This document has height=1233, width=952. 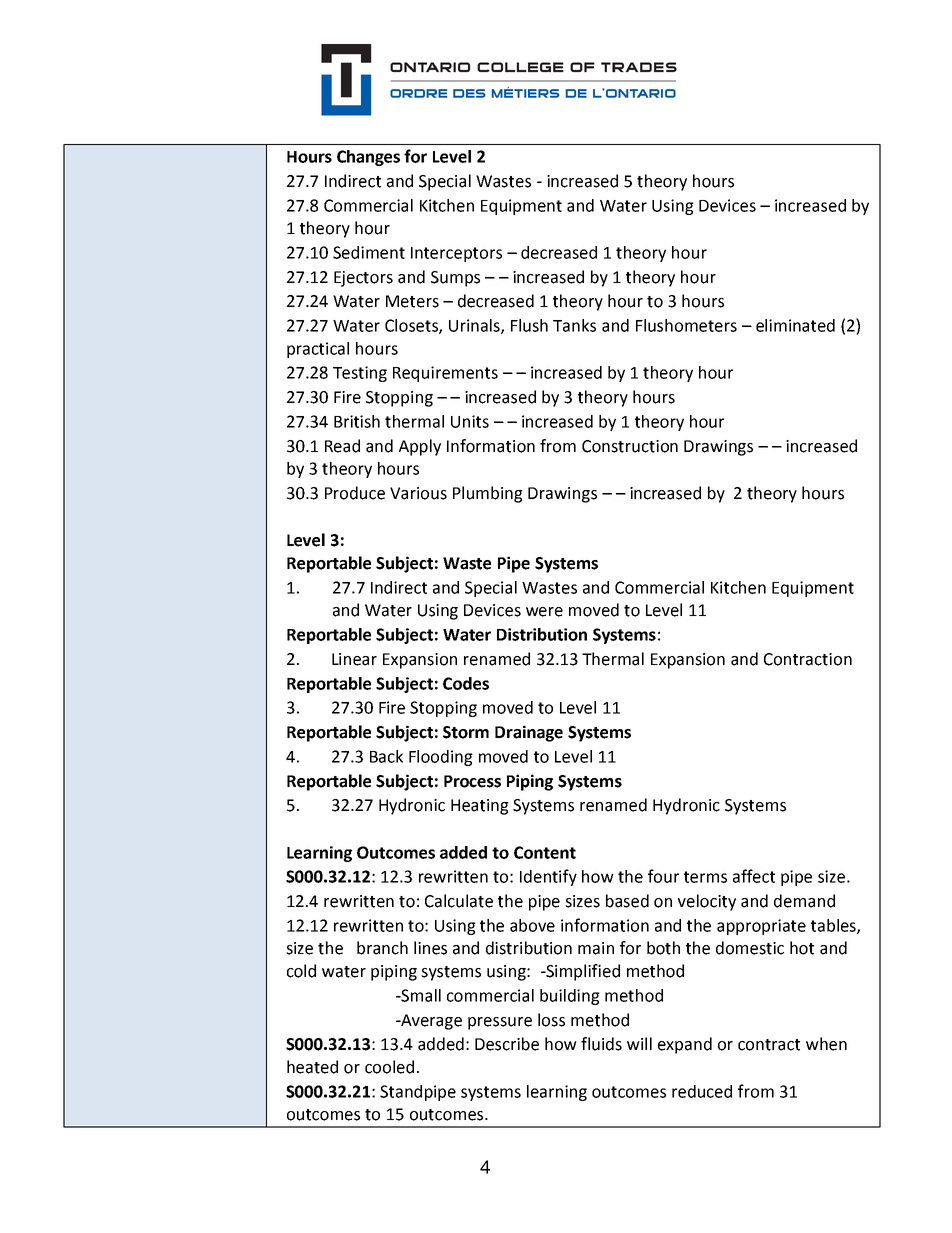 I want to click on Changes, so click(x=368, y=158).
